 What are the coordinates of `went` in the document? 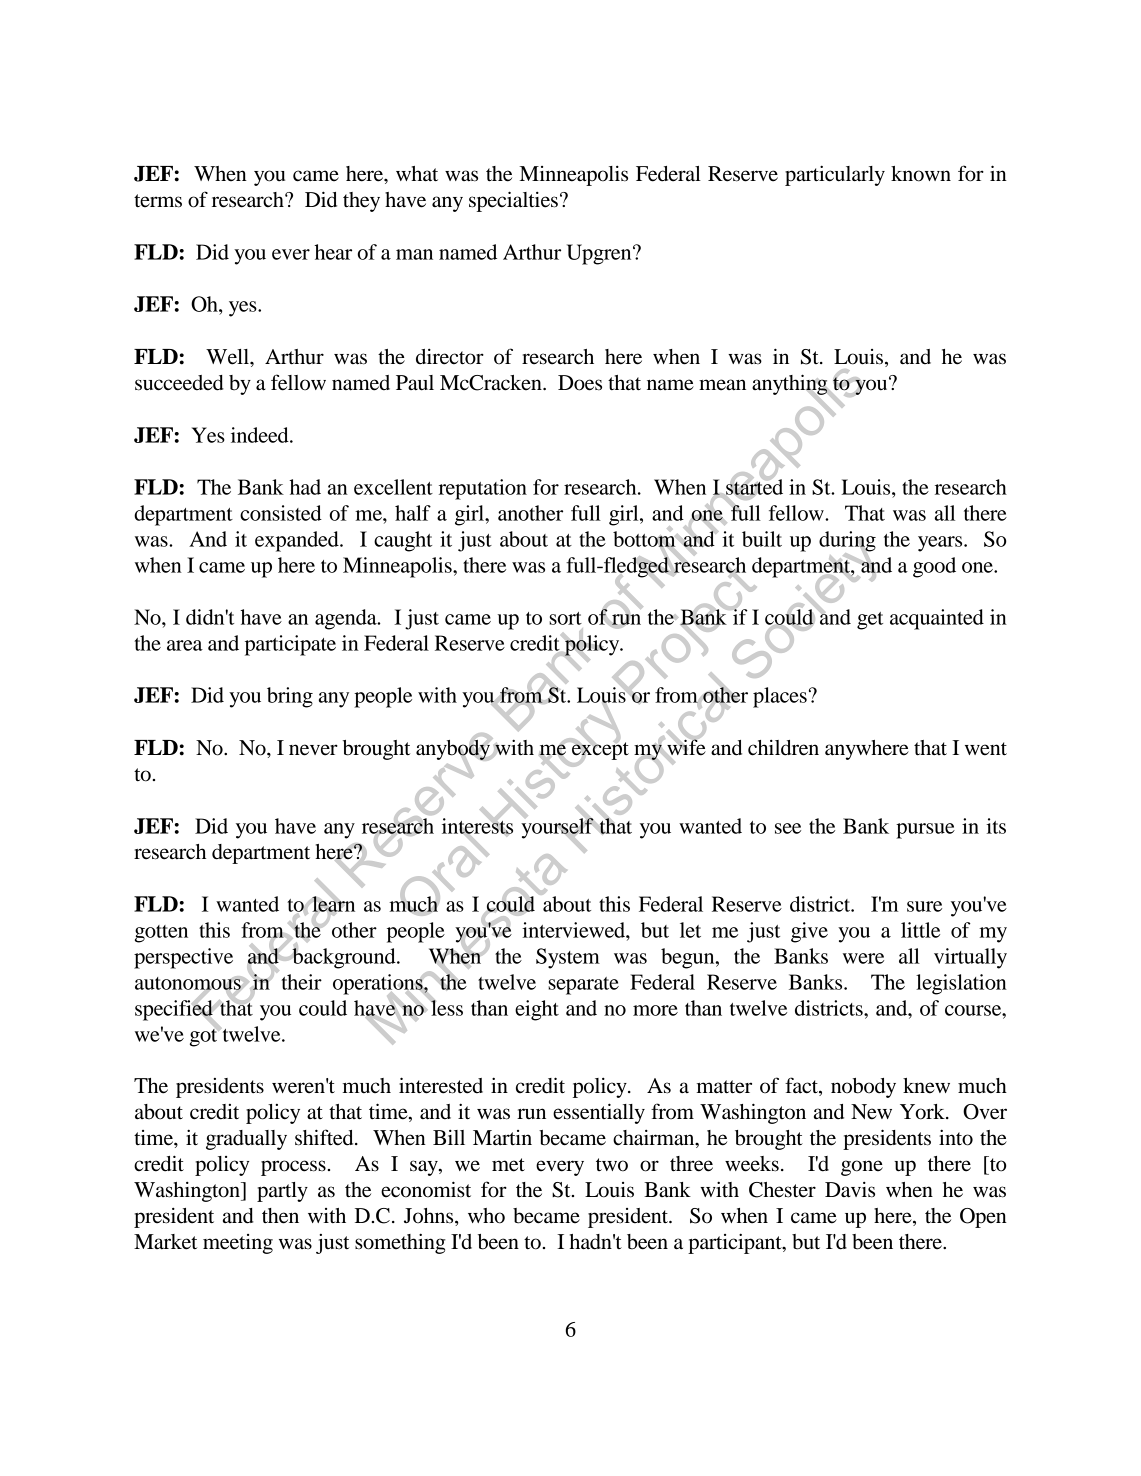 It's located at (986, 749).
